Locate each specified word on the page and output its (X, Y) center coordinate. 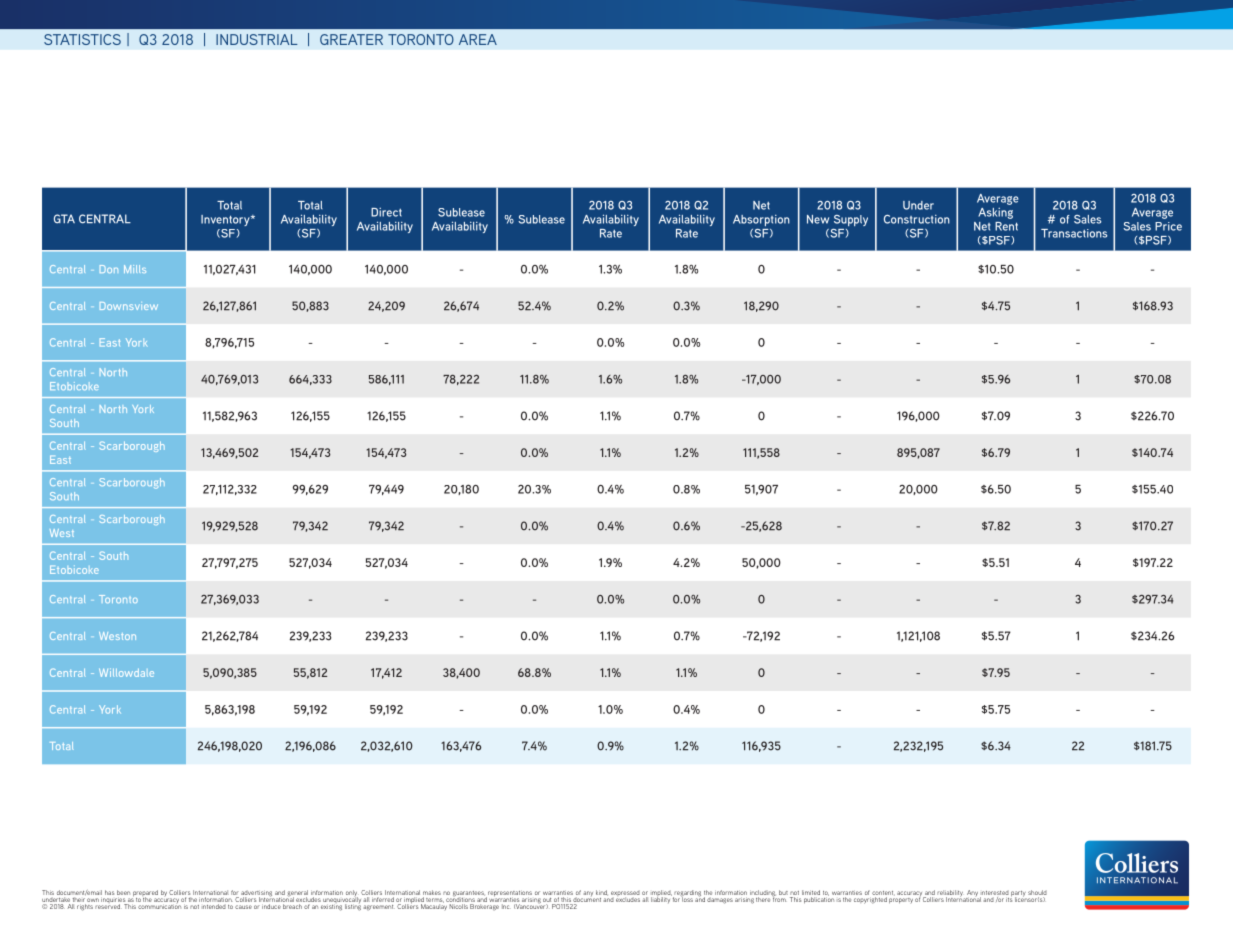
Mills (135, 269)
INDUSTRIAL (257, 39)
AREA (478, 39)
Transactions (1074, 233)
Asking (995, 213)
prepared (146, 894)
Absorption (761, 220)
